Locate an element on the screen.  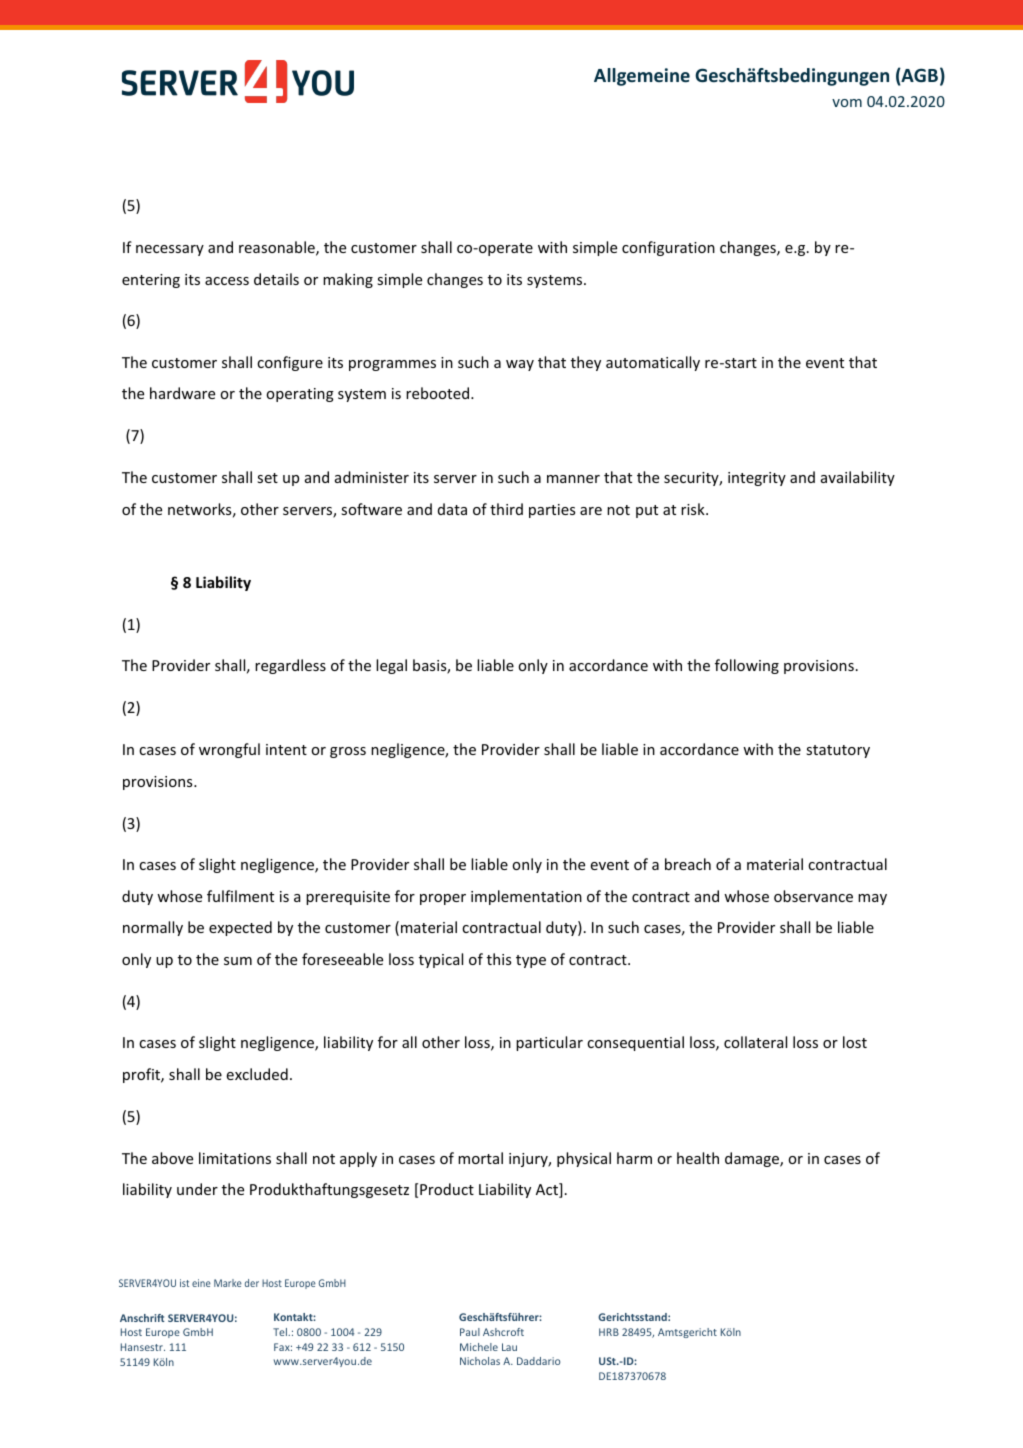
legal is located at coordinates (391, 666).
